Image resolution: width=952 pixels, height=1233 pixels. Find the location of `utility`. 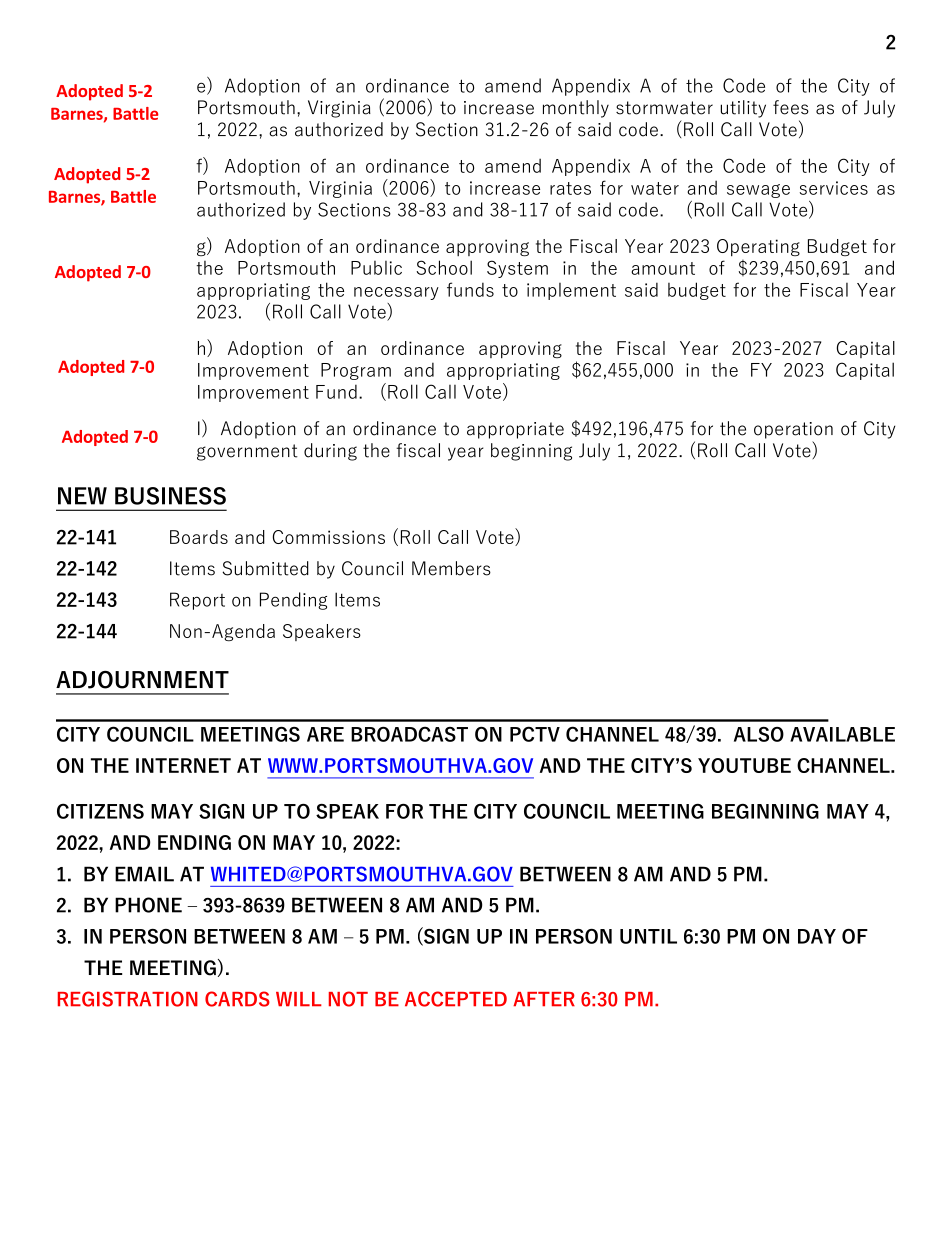

utility is located at coordinates (743, 109).
